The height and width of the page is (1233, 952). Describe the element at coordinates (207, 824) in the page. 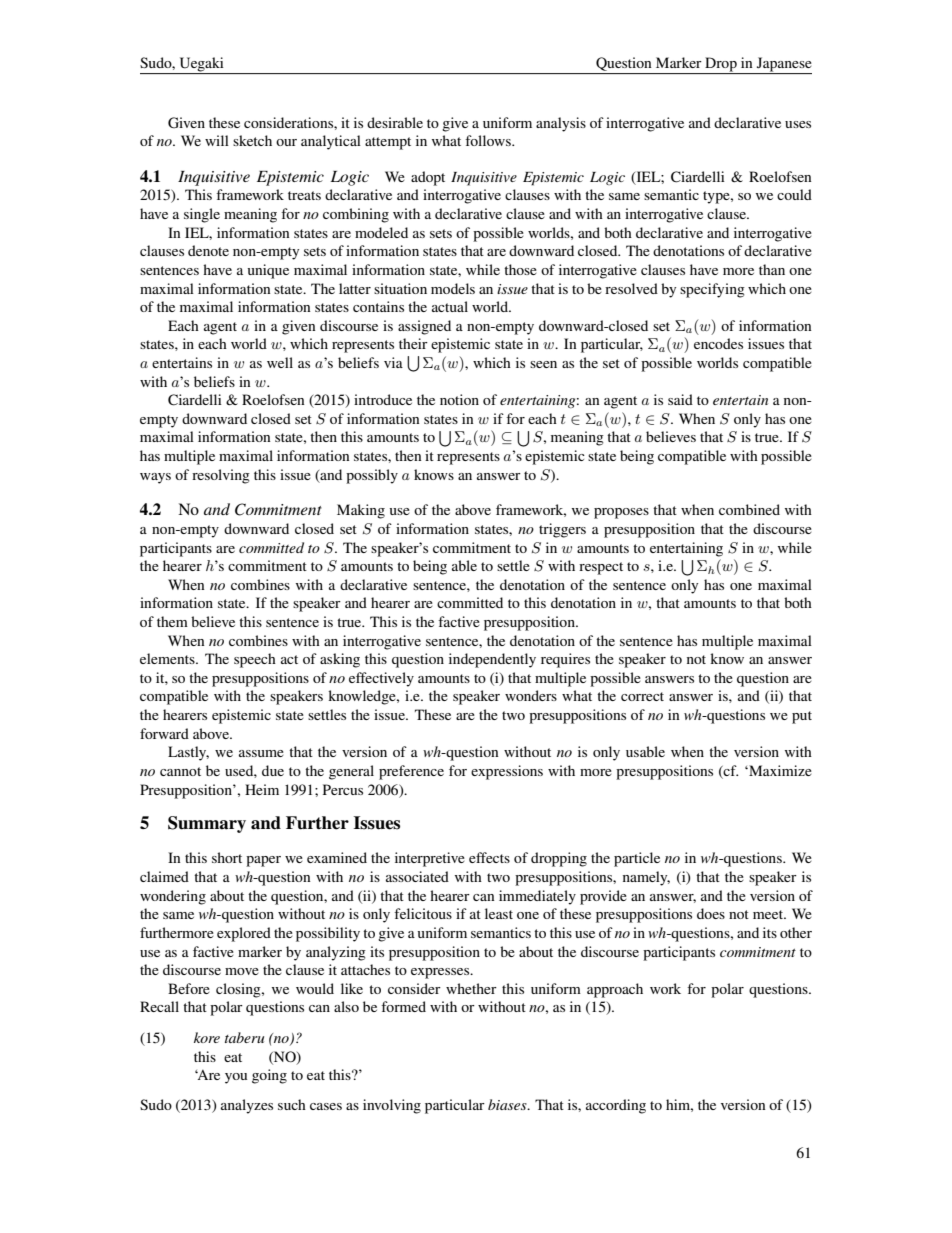

I see `Summary` at that location.
